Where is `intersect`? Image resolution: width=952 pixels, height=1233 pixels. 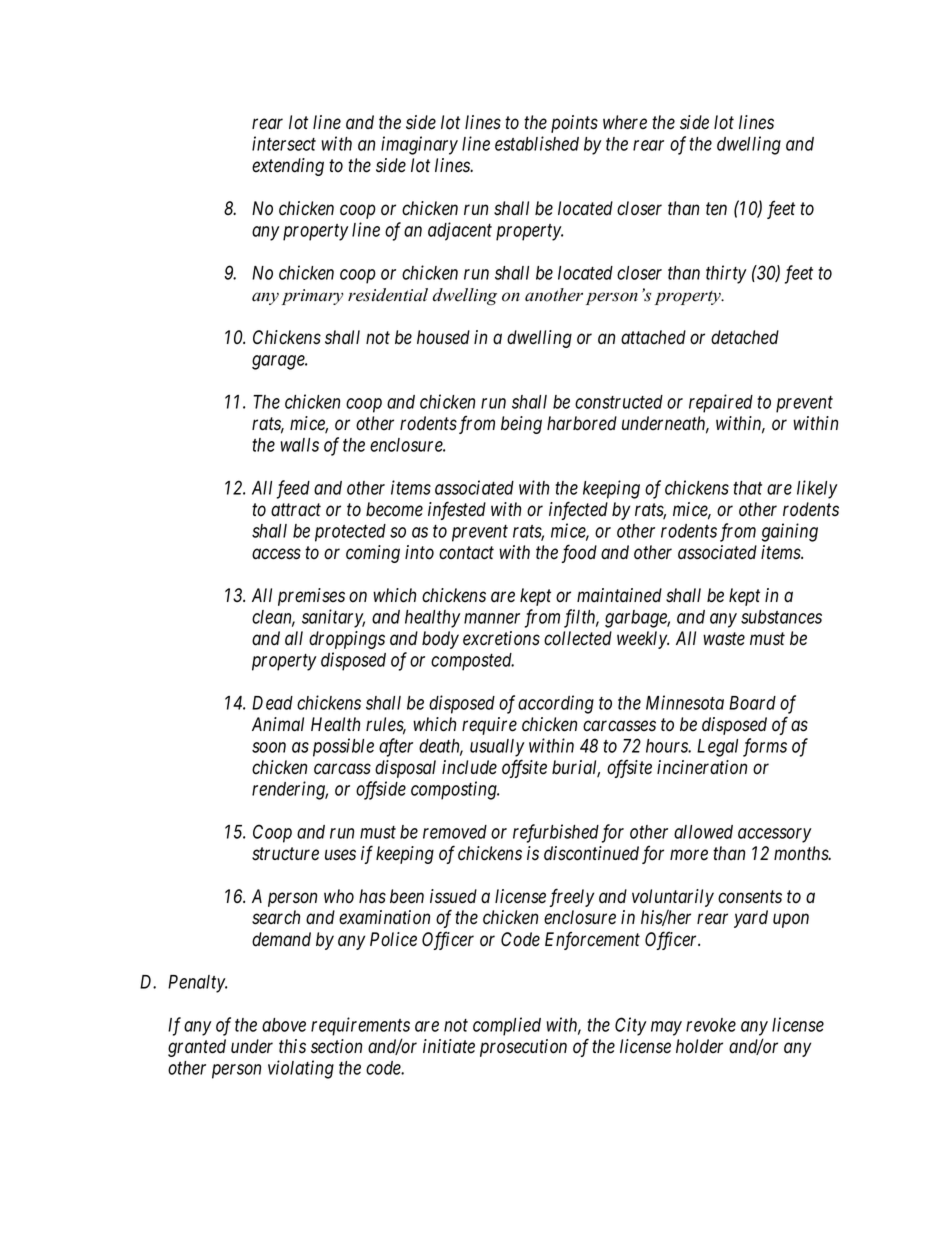
intersect is located at coordinates (284, 143).
